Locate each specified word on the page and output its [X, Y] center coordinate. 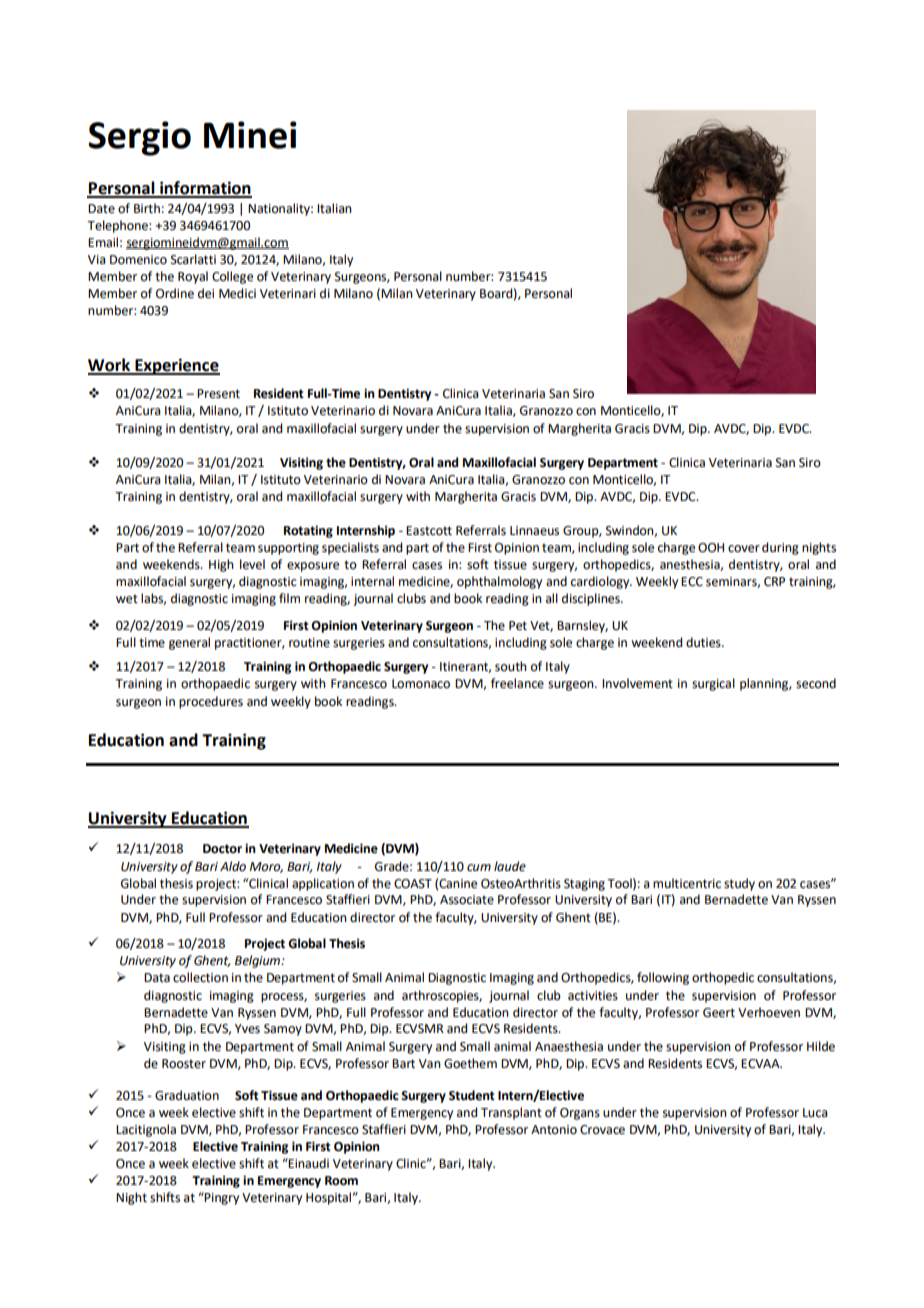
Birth [147, 208]
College [232, 277]
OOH [711, 548]
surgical [713, 684]
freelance [517, 683]
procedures [211, 702]
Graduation [187, 1095]
